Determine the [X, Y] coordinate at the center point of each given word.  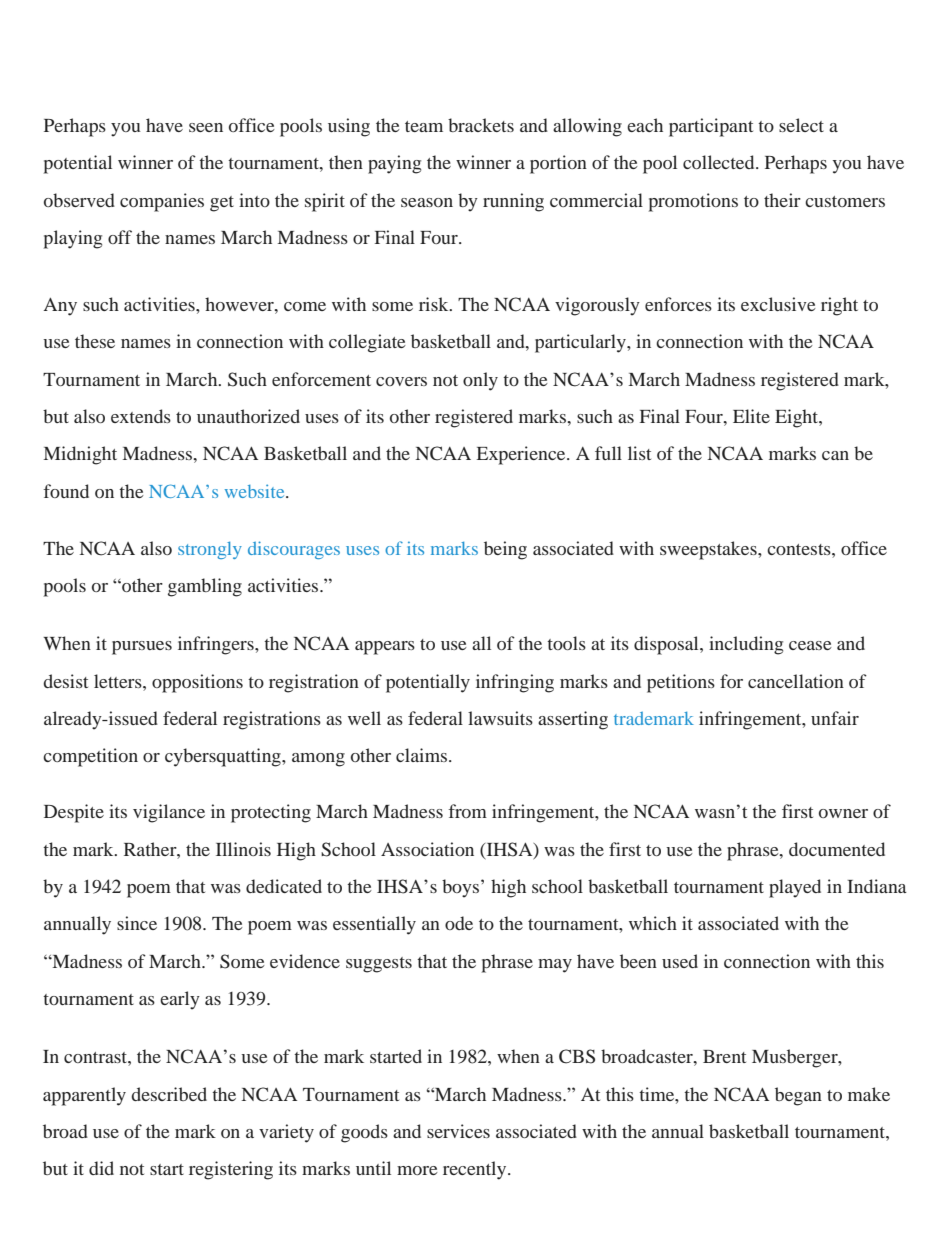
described [169, 1094]
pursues [142, 648]
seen [206, 127]
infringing [515, 683]
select [801, 125]
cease [810, 645]
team [424, 126]
